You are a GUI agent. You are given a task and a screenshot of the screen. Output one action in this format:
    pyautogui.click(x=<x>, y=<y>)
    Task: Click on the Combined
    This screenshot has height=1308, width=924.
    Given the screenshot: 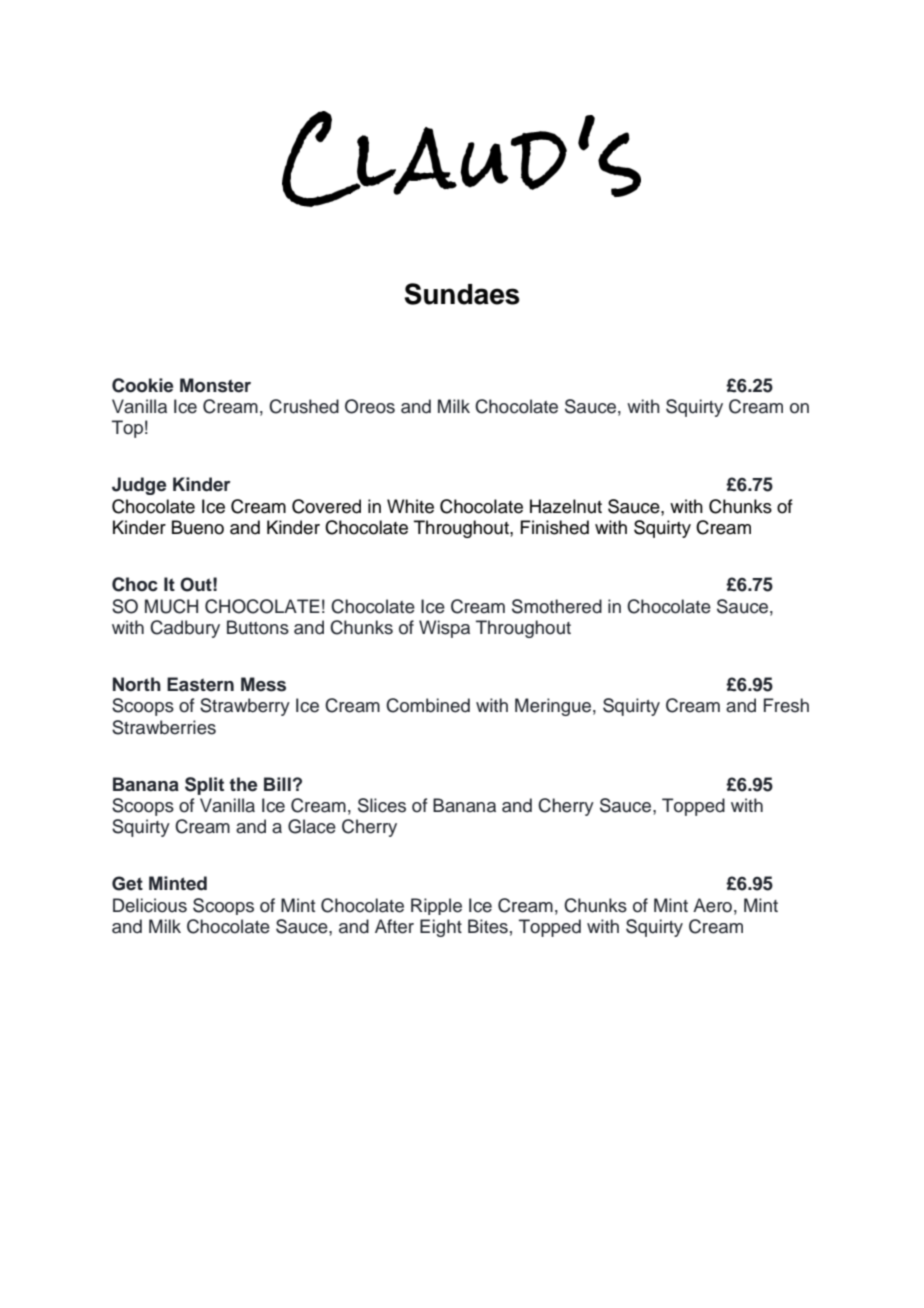 What is the action you would take?
    pyautogui.click(x=428, y=705)
